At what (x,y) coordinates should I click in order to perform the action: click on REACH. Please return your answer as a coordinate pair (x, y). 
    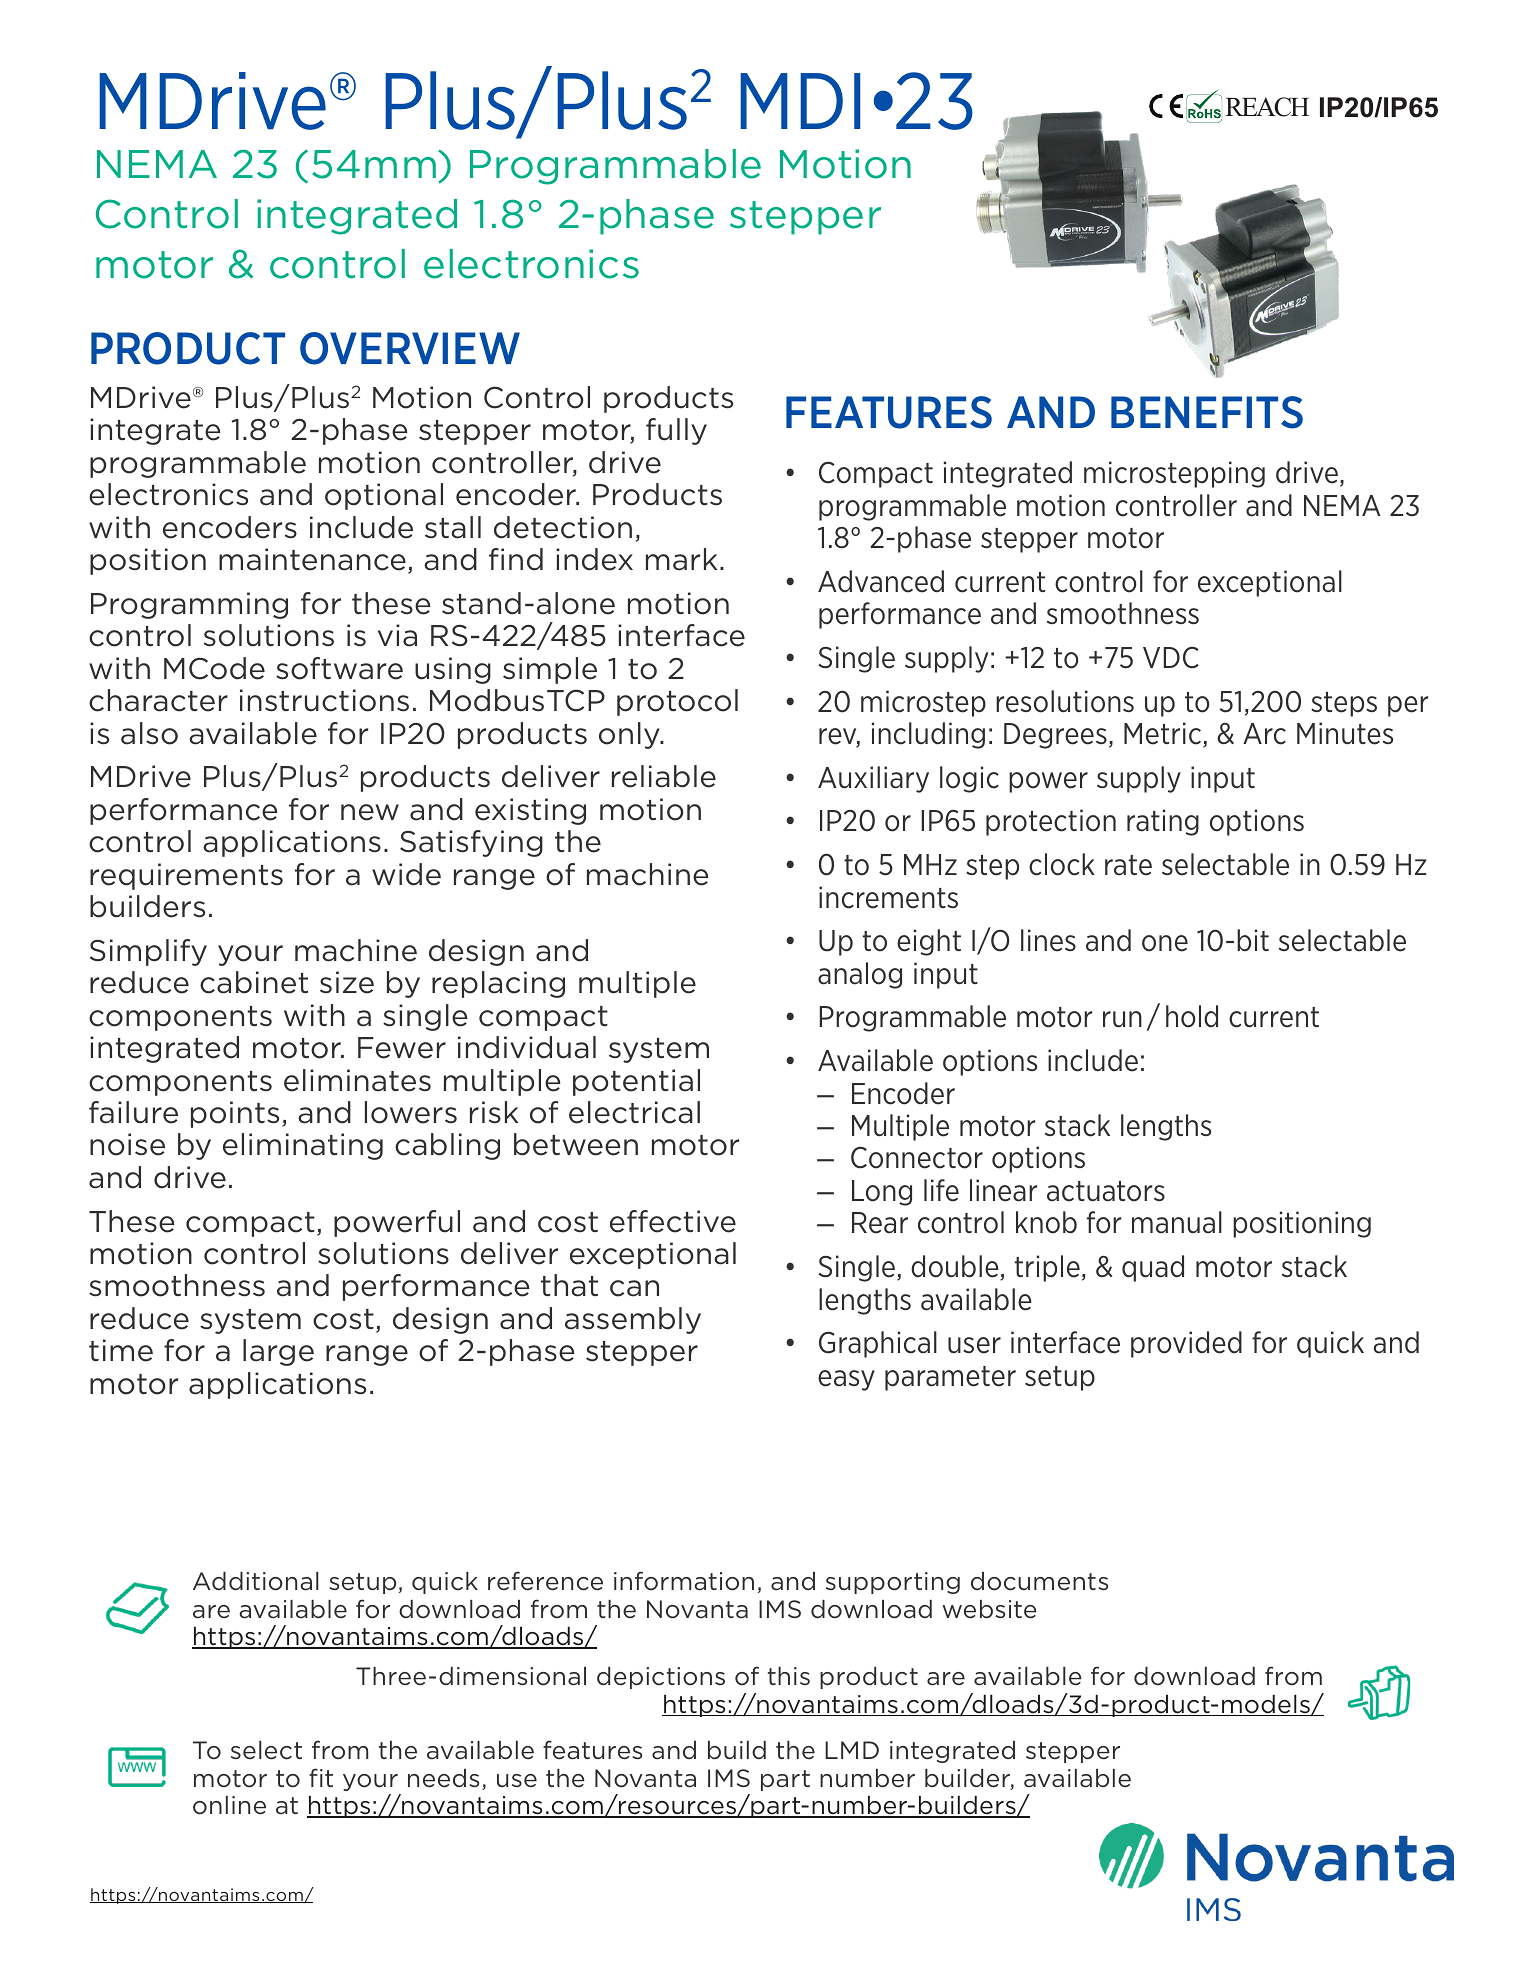
    Looking at the image, I should click on (1267, 107).
